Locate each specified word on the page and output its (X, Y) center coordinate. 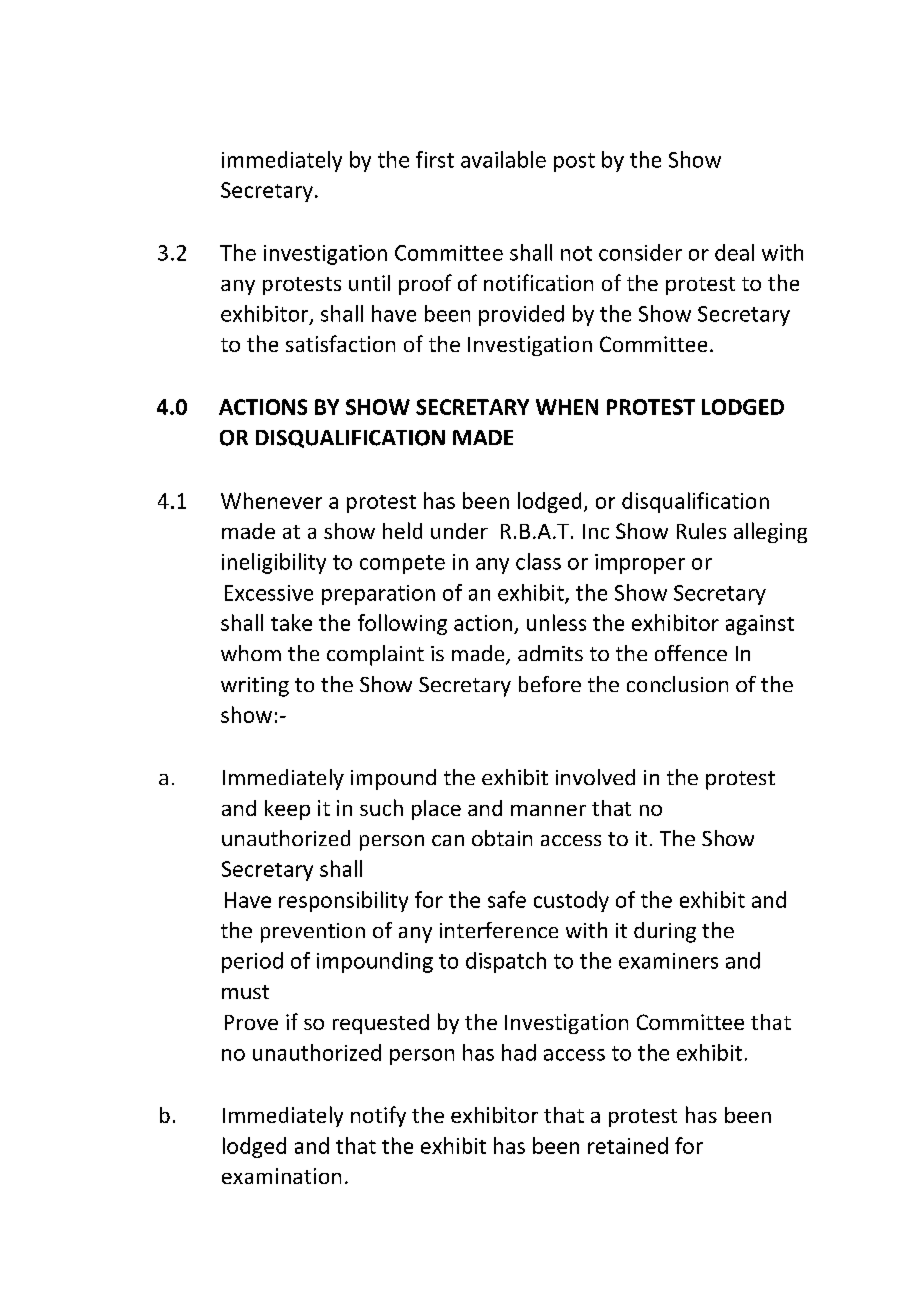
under (459, 531)
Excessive (269, 593)
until (369, 283)
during (665, 932)
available (503, 159)
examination (281, 1176)
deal (734, 252)
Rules (701, 531)
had (519, 1052)
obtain (502, 838)
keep (287, 810)
